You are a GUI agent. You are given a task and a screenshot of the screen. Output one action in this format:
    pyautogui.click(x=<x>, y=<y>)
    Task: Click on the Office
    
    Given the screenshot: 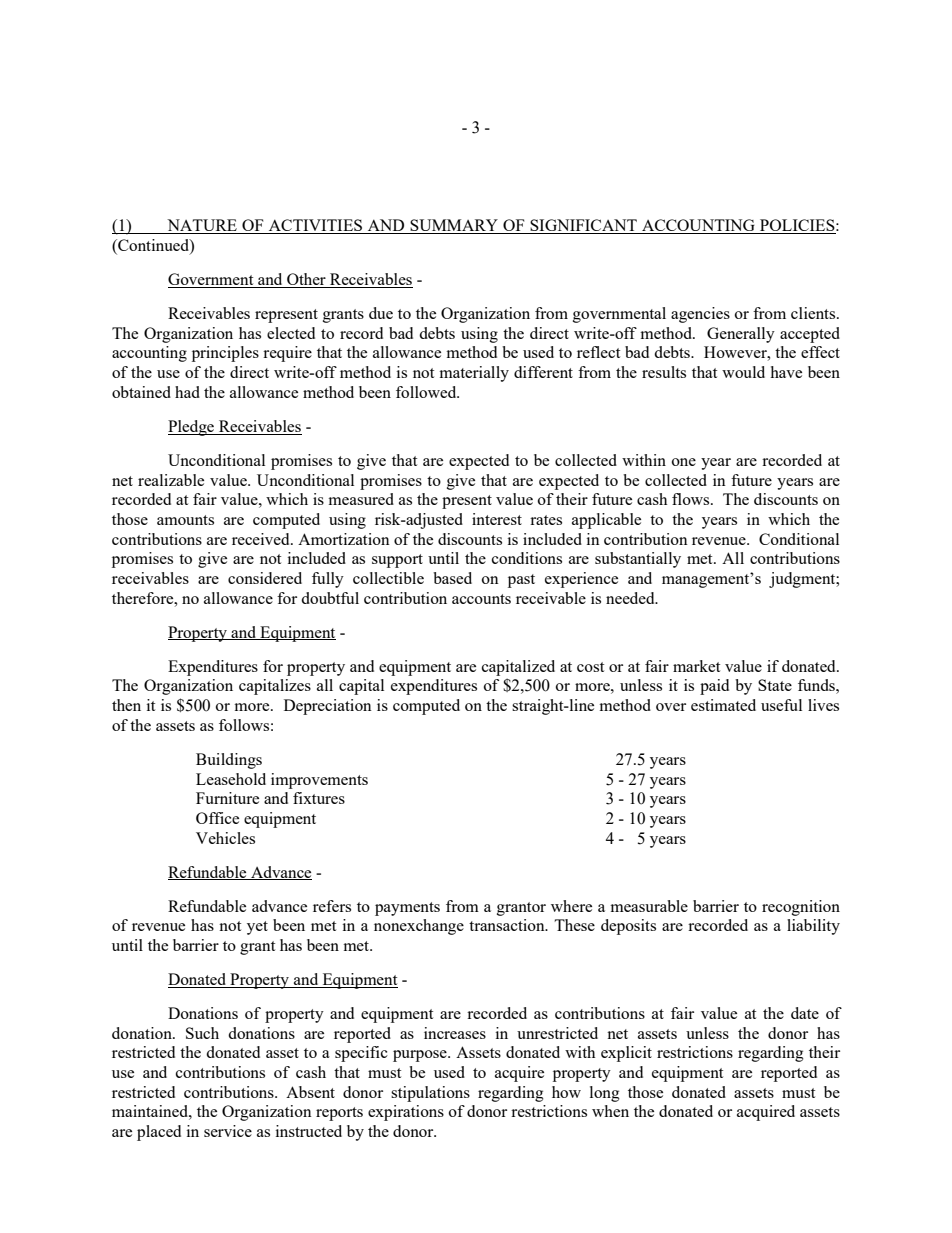 What is the action you would take?
    pyautogui.click(x=217, y=818)
